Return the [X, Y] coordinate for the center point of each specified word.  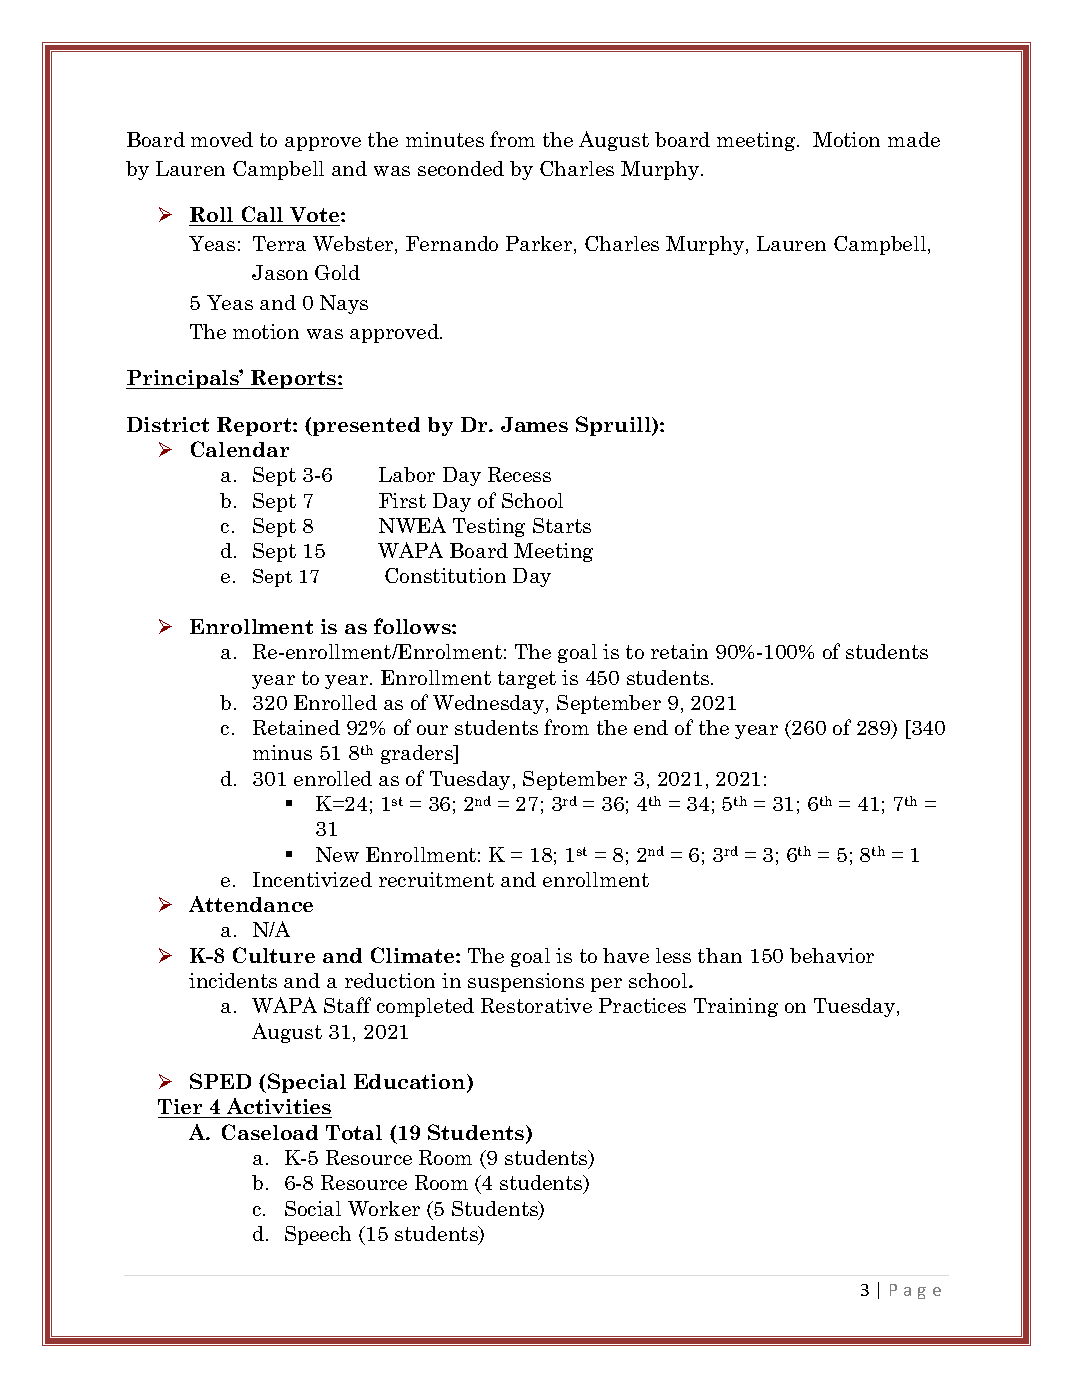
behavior [832, 955]
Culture [274, 955]
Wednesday [490, 704]
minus [282, 752]
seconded [461, 168]
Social [313, 1208]
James [534, 424]
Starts [562, 525]
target [527, 680]
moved [222, 139]
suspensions [526, 982]
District [168, 424]
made [914, 139]
